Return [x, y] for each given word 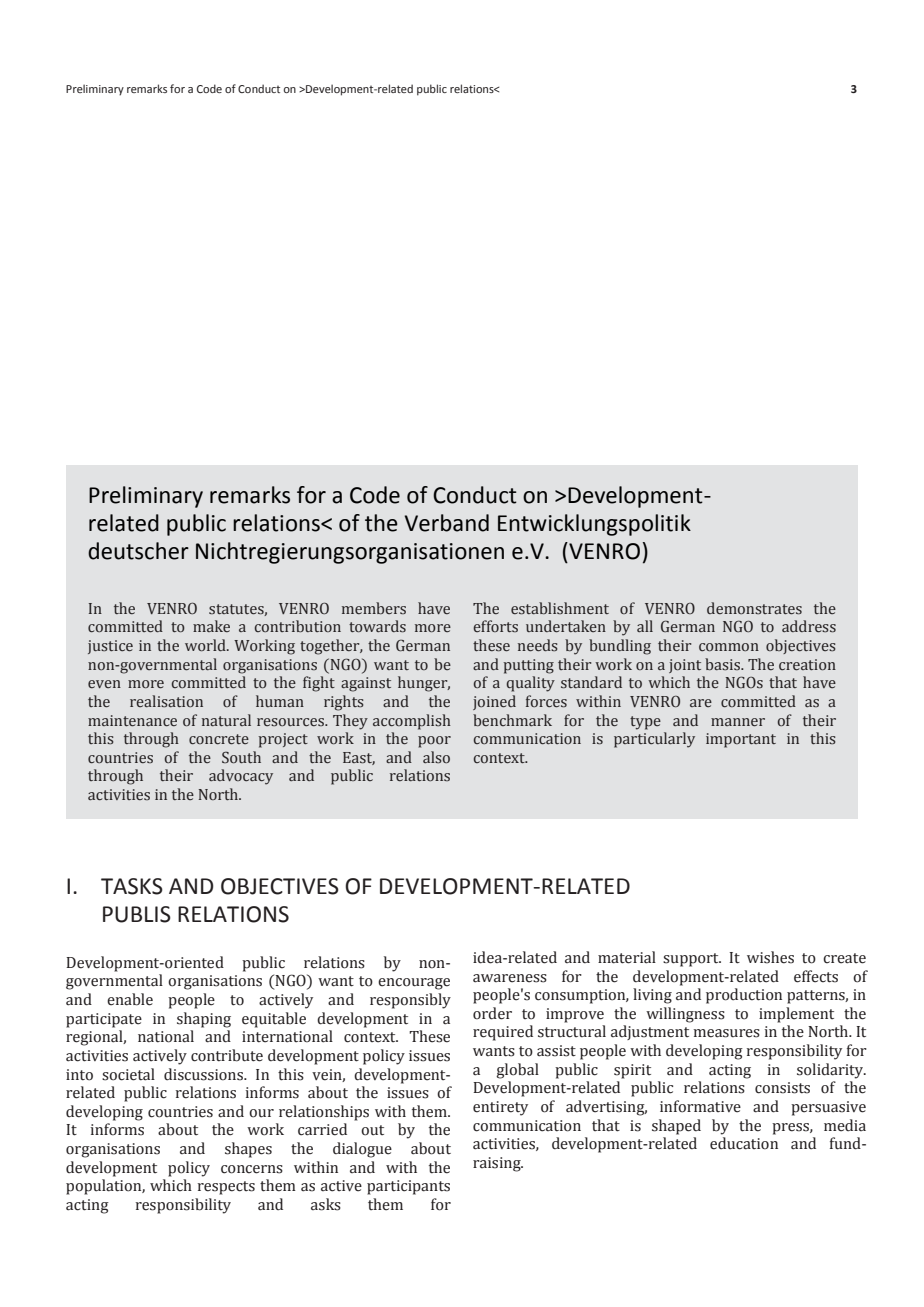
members [374, 608]
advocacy [241, 777]
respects [226, 1188]
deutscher [138, 551]
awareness [510, 978]
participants [408, 1187]
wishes [770, 957]
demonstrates [754, 608]
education [744, 1143]
